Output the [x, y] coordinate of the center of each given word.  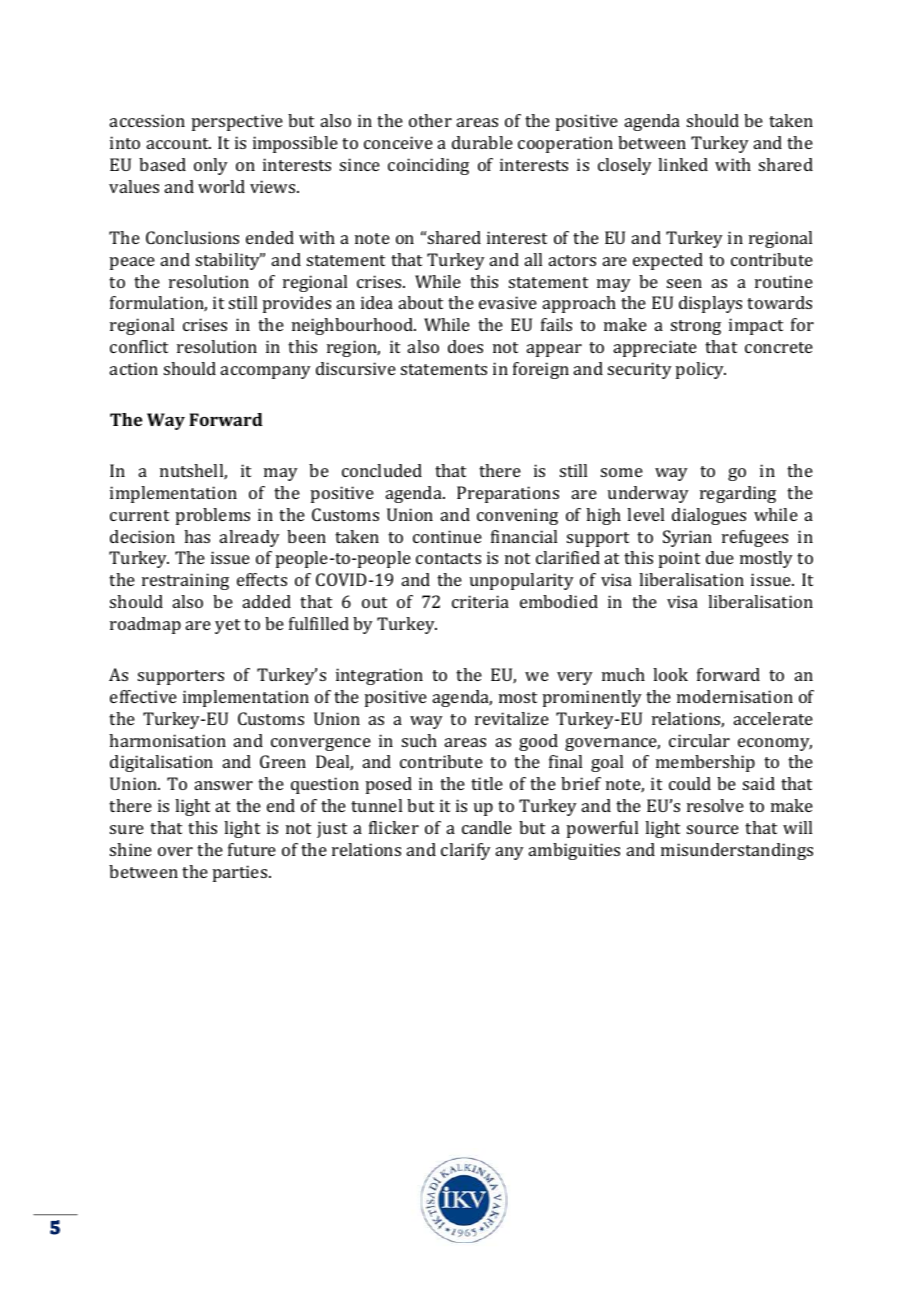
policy [701, 370]
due [720, 557]
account [179, 143]
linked [683, 164]
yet [227, 626]
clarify [466, 851]
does [465, 346]
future [252, 849]
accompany [266, 372]
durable [482, 142]
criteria [480, 601]
